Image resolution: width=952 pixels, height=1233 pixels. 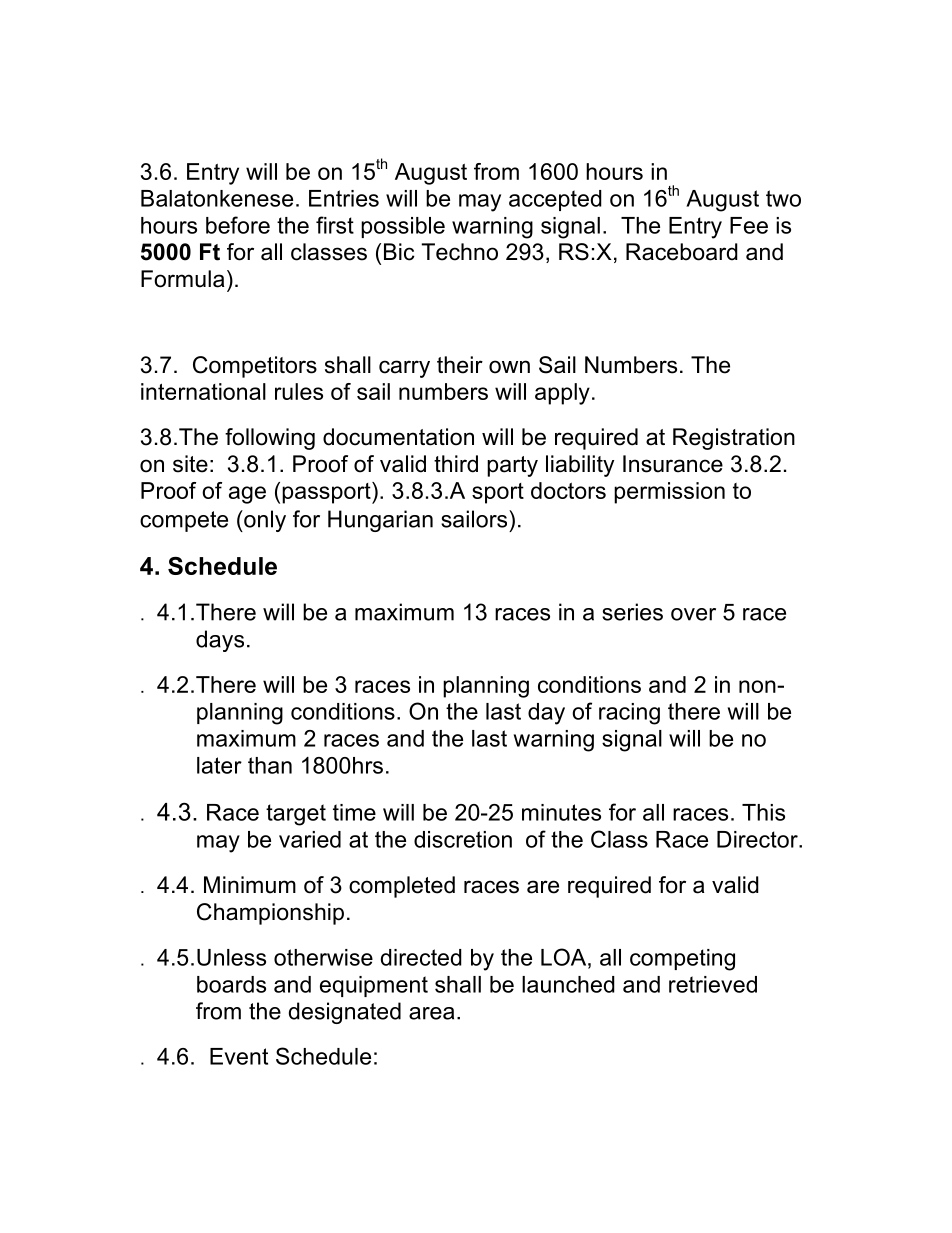 What do you see at coordinates (783, 198) in the screenshot?
I see `two` at bounding box center [783, 198].
